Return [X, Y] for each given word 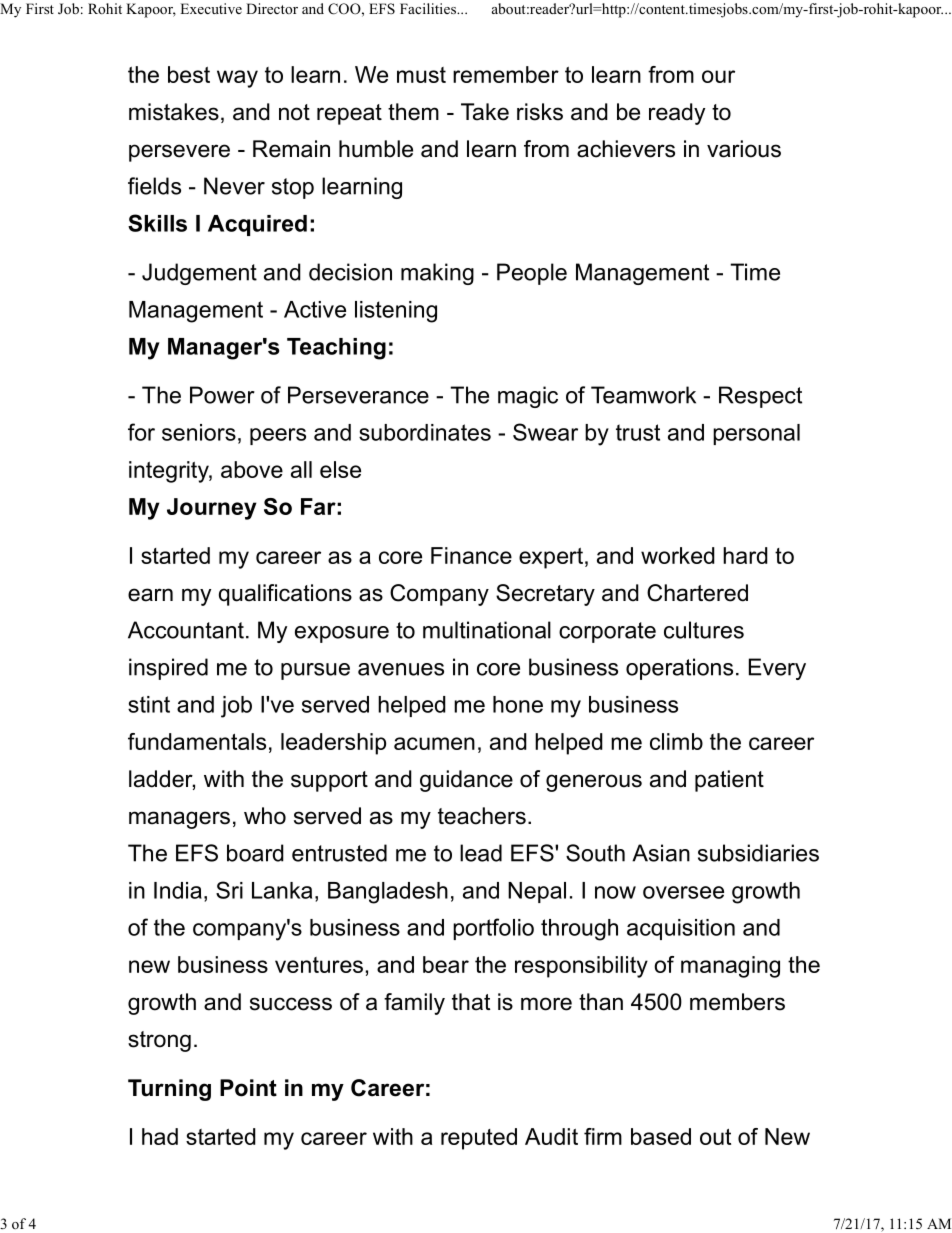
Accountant [186, 630]
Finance [471, 555]
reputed [479, 1139]
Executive [211, 8]
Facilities [429, 8]
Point [248, 1088]
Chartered [697, 593]
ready [677, 114]
